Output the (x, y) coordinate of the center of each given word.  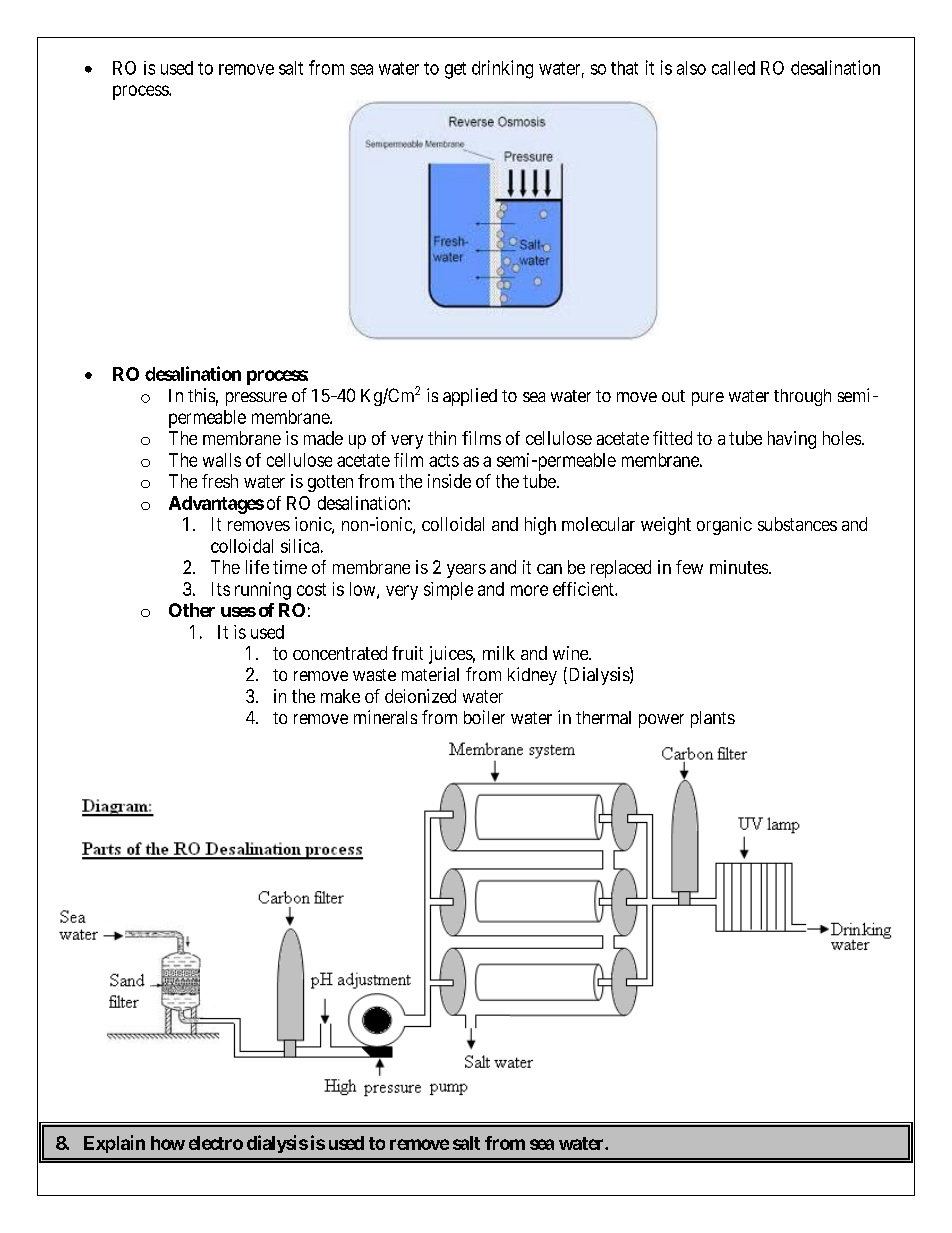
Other (192, 610)
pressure (256, 399)
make (340, 696)
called (733, 68)
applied (470, 397)
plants (713, 719)
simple (448, 591)
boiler (484, 717)
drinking (502, 69)
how (168, 1143)
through (802, 397)
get (455, 70)
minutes (739, 567)
